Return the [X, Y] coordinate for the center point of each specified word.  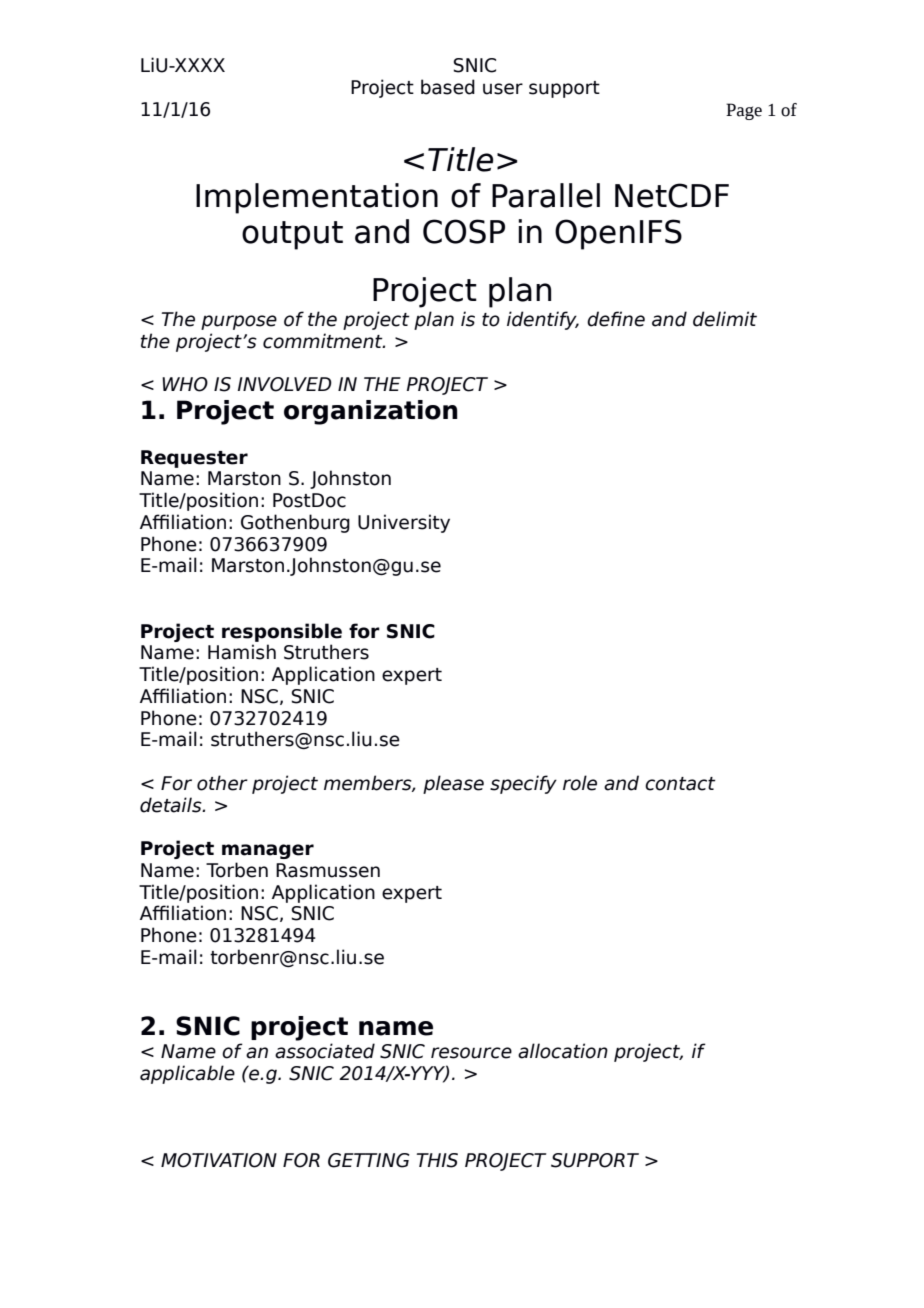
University [404, 523]
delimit [725, 319]
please [453, 784]
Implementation [317, 198]
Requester [194, 459]
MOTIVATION [219, 1160]
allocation [563, 1051]
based [448, 87]
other [222, 783]
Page [744, 111]
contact [680, 784]
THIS [437, 1160]
